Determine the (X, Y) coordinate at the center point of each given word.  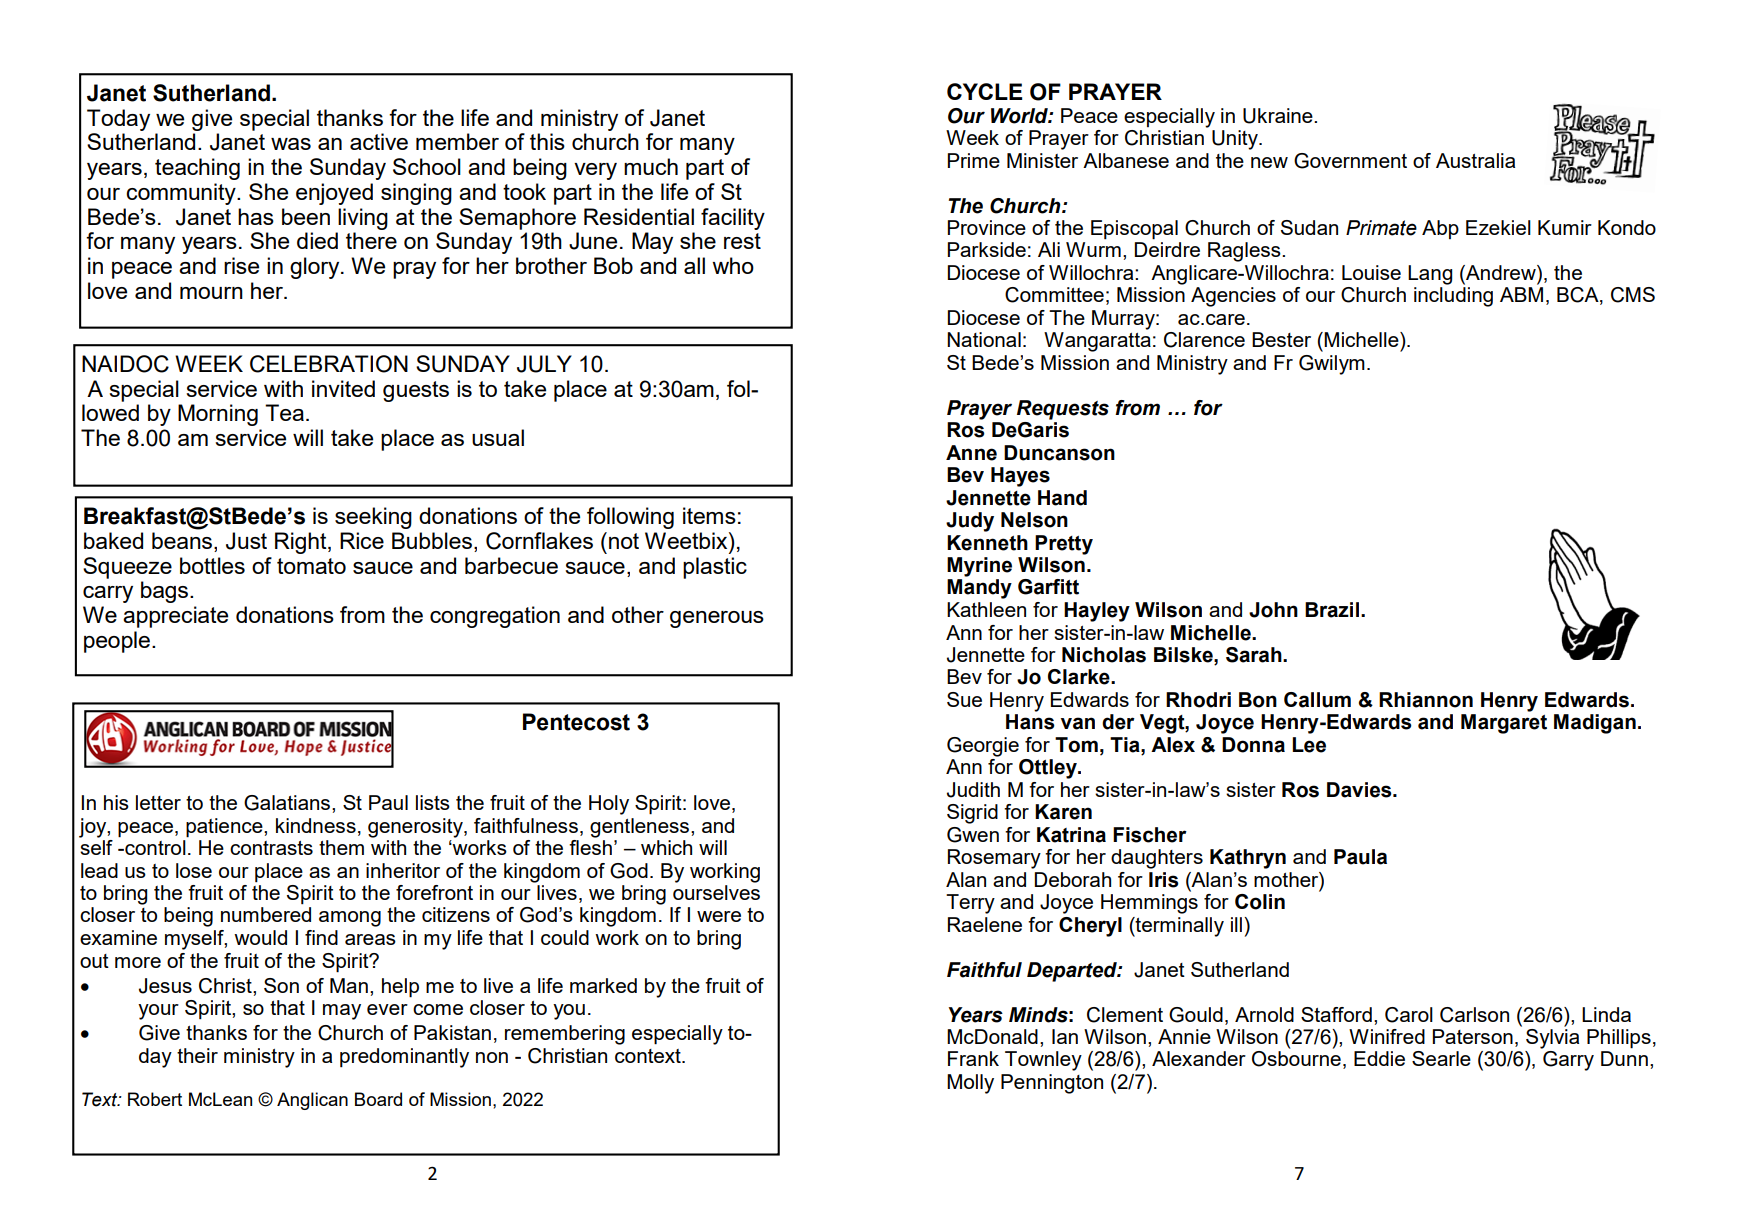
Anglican (312, 1101)
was (291, 144)
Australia (1475, 160)
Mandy (979, 589)
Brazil (1332, 610)
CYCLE (984, 91)
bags (166, 592)
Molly (970, 1084)
